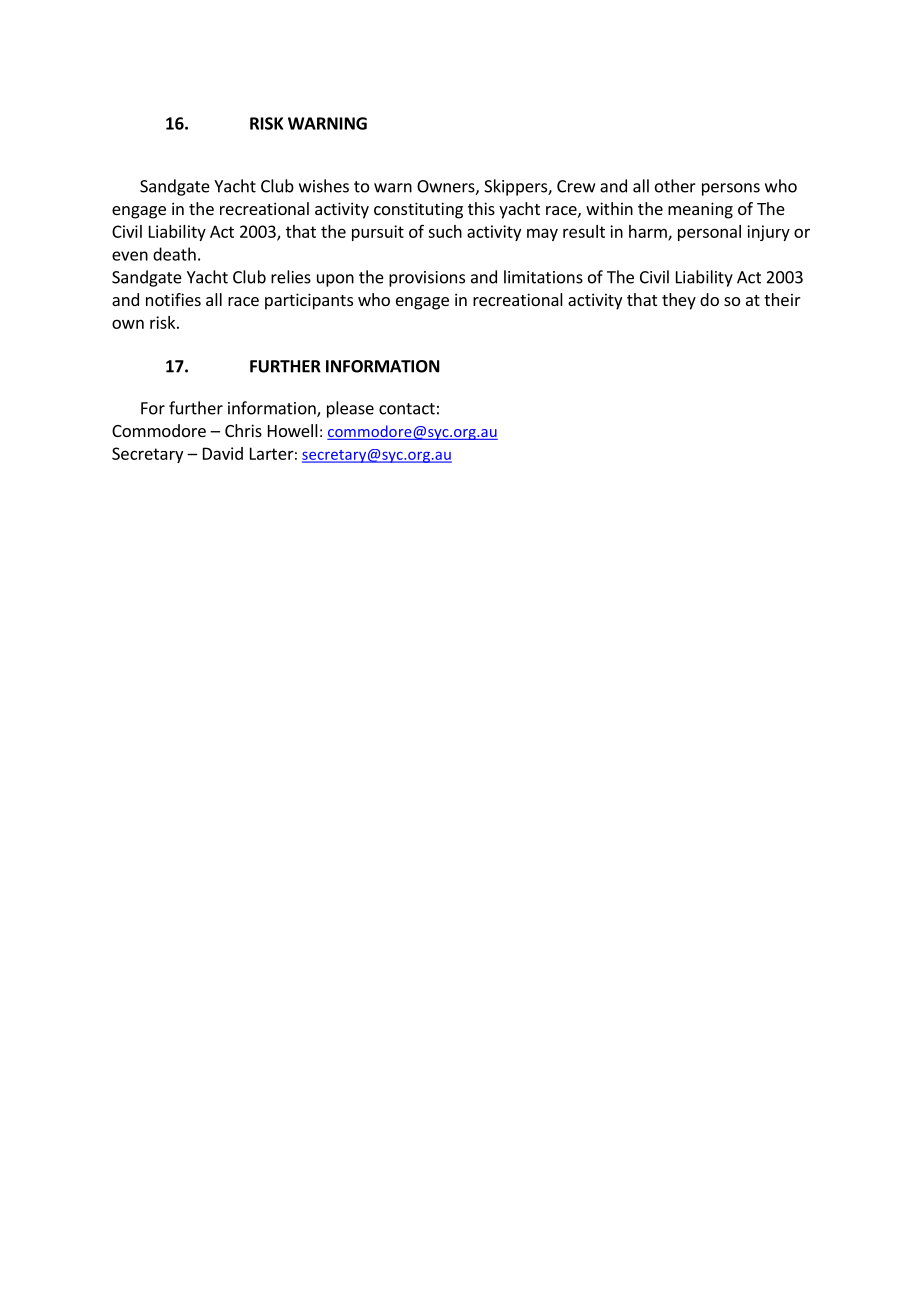 The width and height of the screenshot is (924, 1308). I want to click on they, so click(679, 301).
